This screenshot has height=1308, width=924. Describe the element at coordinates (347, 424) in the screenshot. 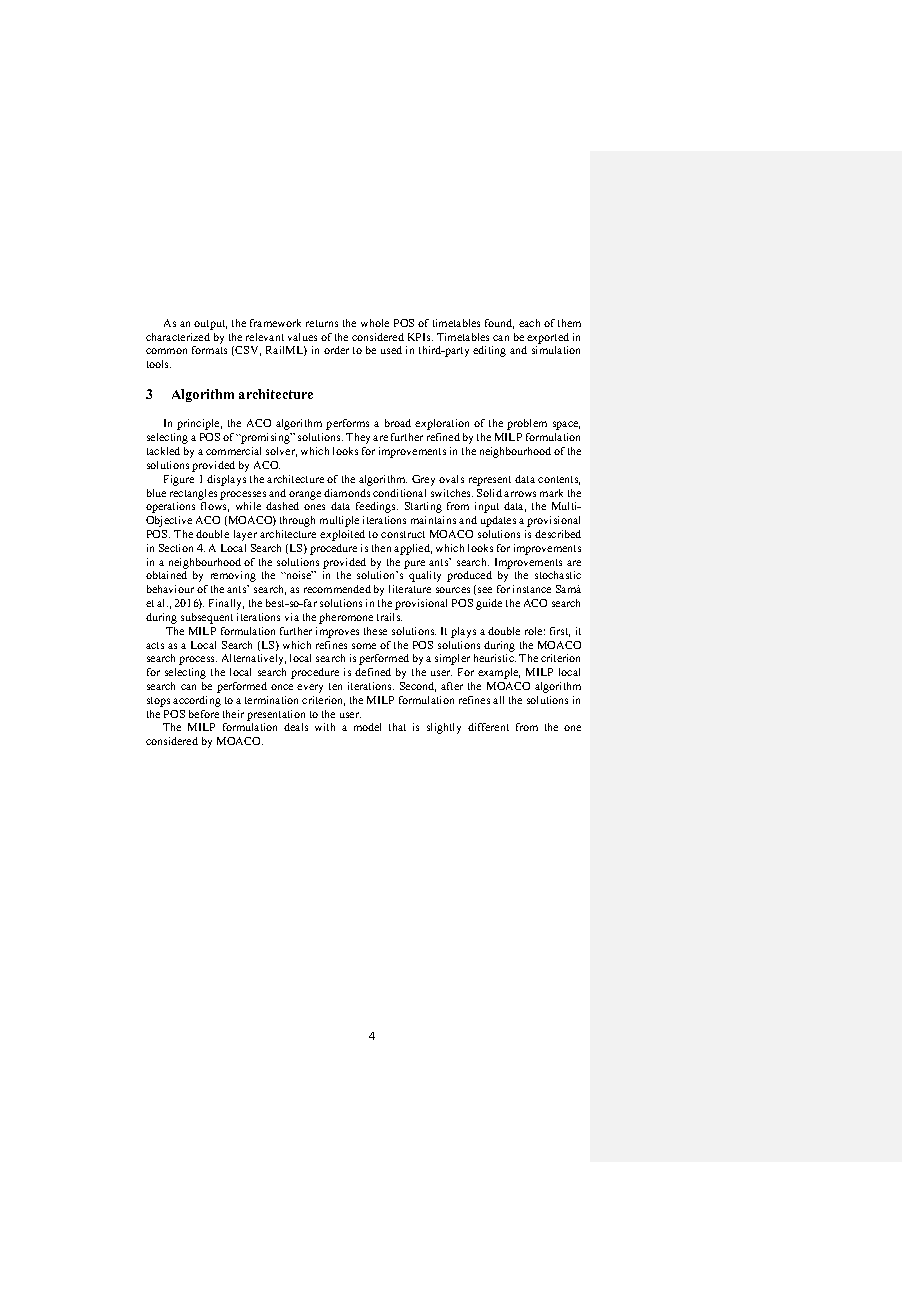

I see `performs` at that location.
